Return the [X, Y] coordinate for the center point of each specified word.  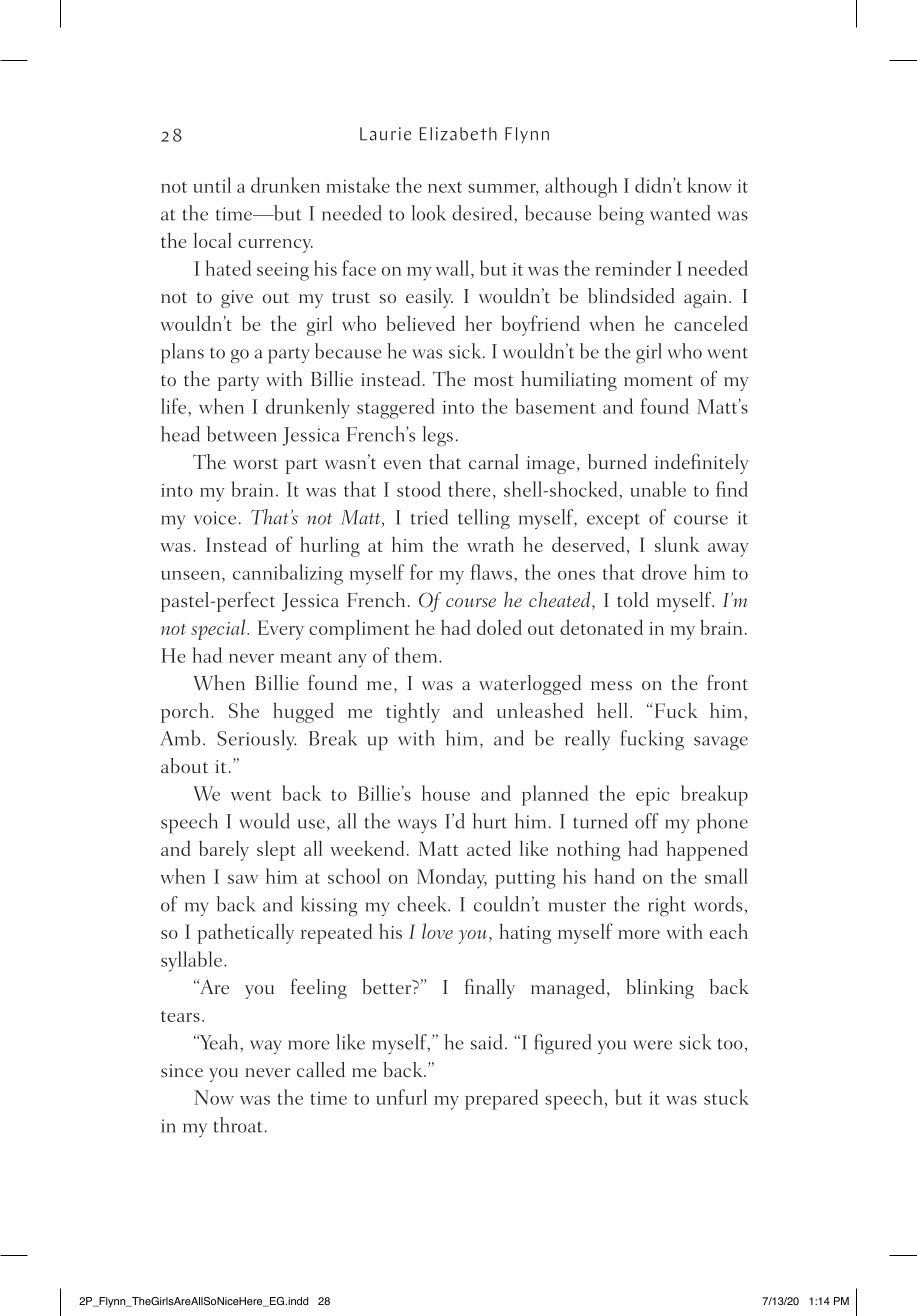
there [469, 489]
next [445, 187]
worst [255, 464]
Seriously [257, 740]
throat [238, 1125]
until [212, 185]
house [446, 793]
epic [653, 796]
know [710, 185]
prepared [501, 1099]
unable [658, 489]
